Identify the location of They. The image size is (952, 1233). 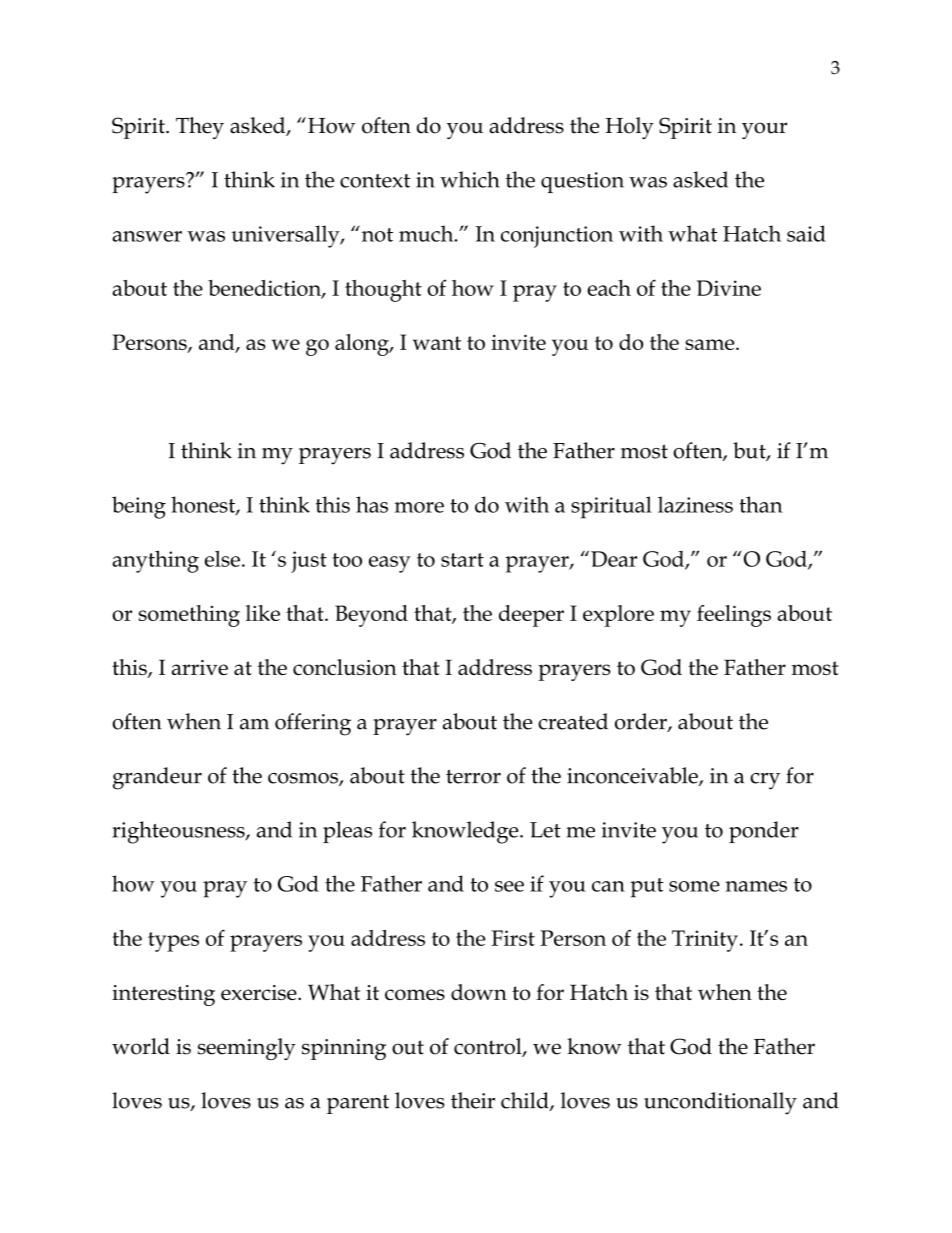
(200, 128).
